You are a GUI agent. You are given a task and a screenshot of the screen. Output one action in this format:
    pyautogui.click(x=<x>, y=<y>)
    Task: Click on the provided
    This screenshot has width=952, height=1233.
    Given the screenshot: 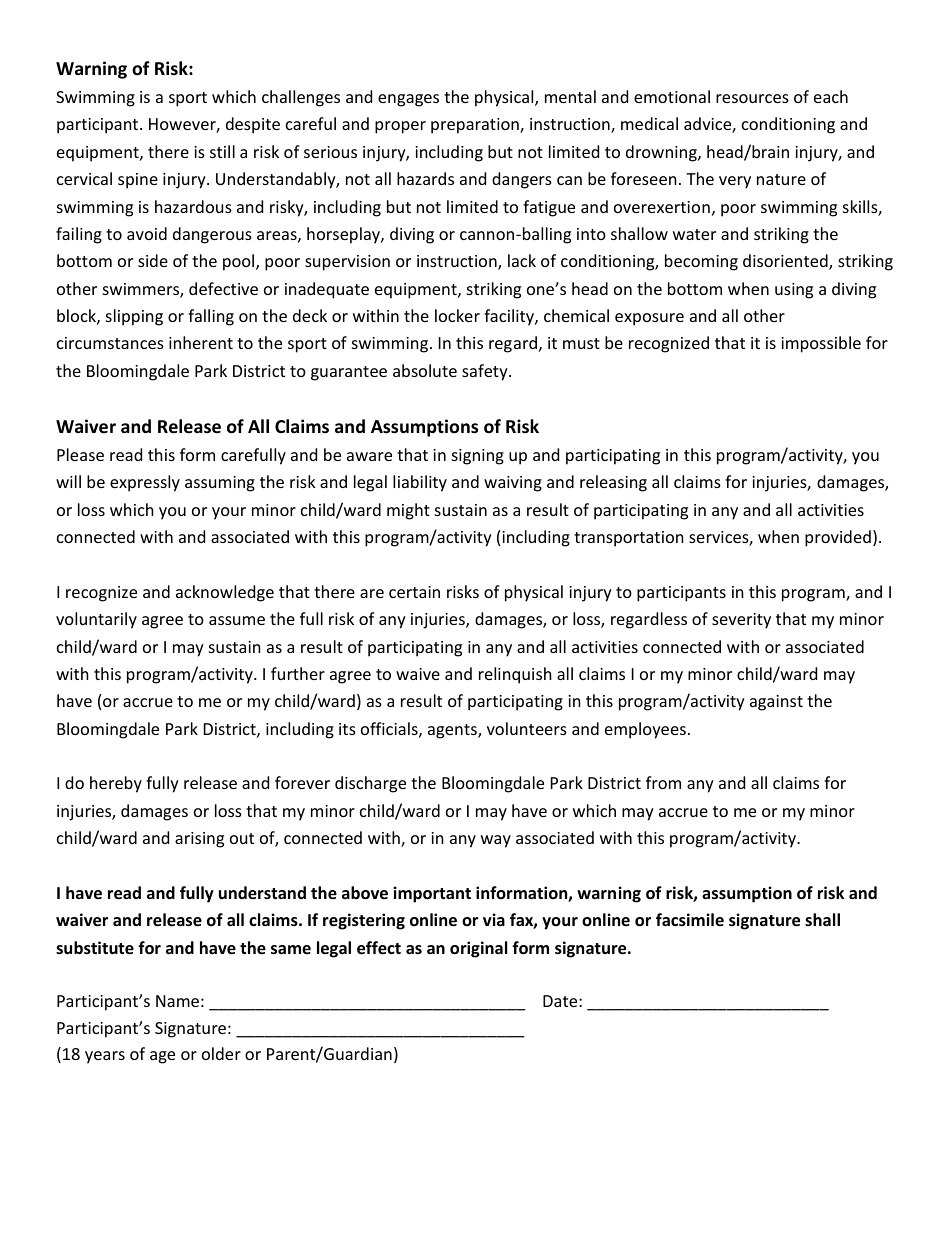 What is the action you would take?
    pyautogui.click(x=838, y=538)
